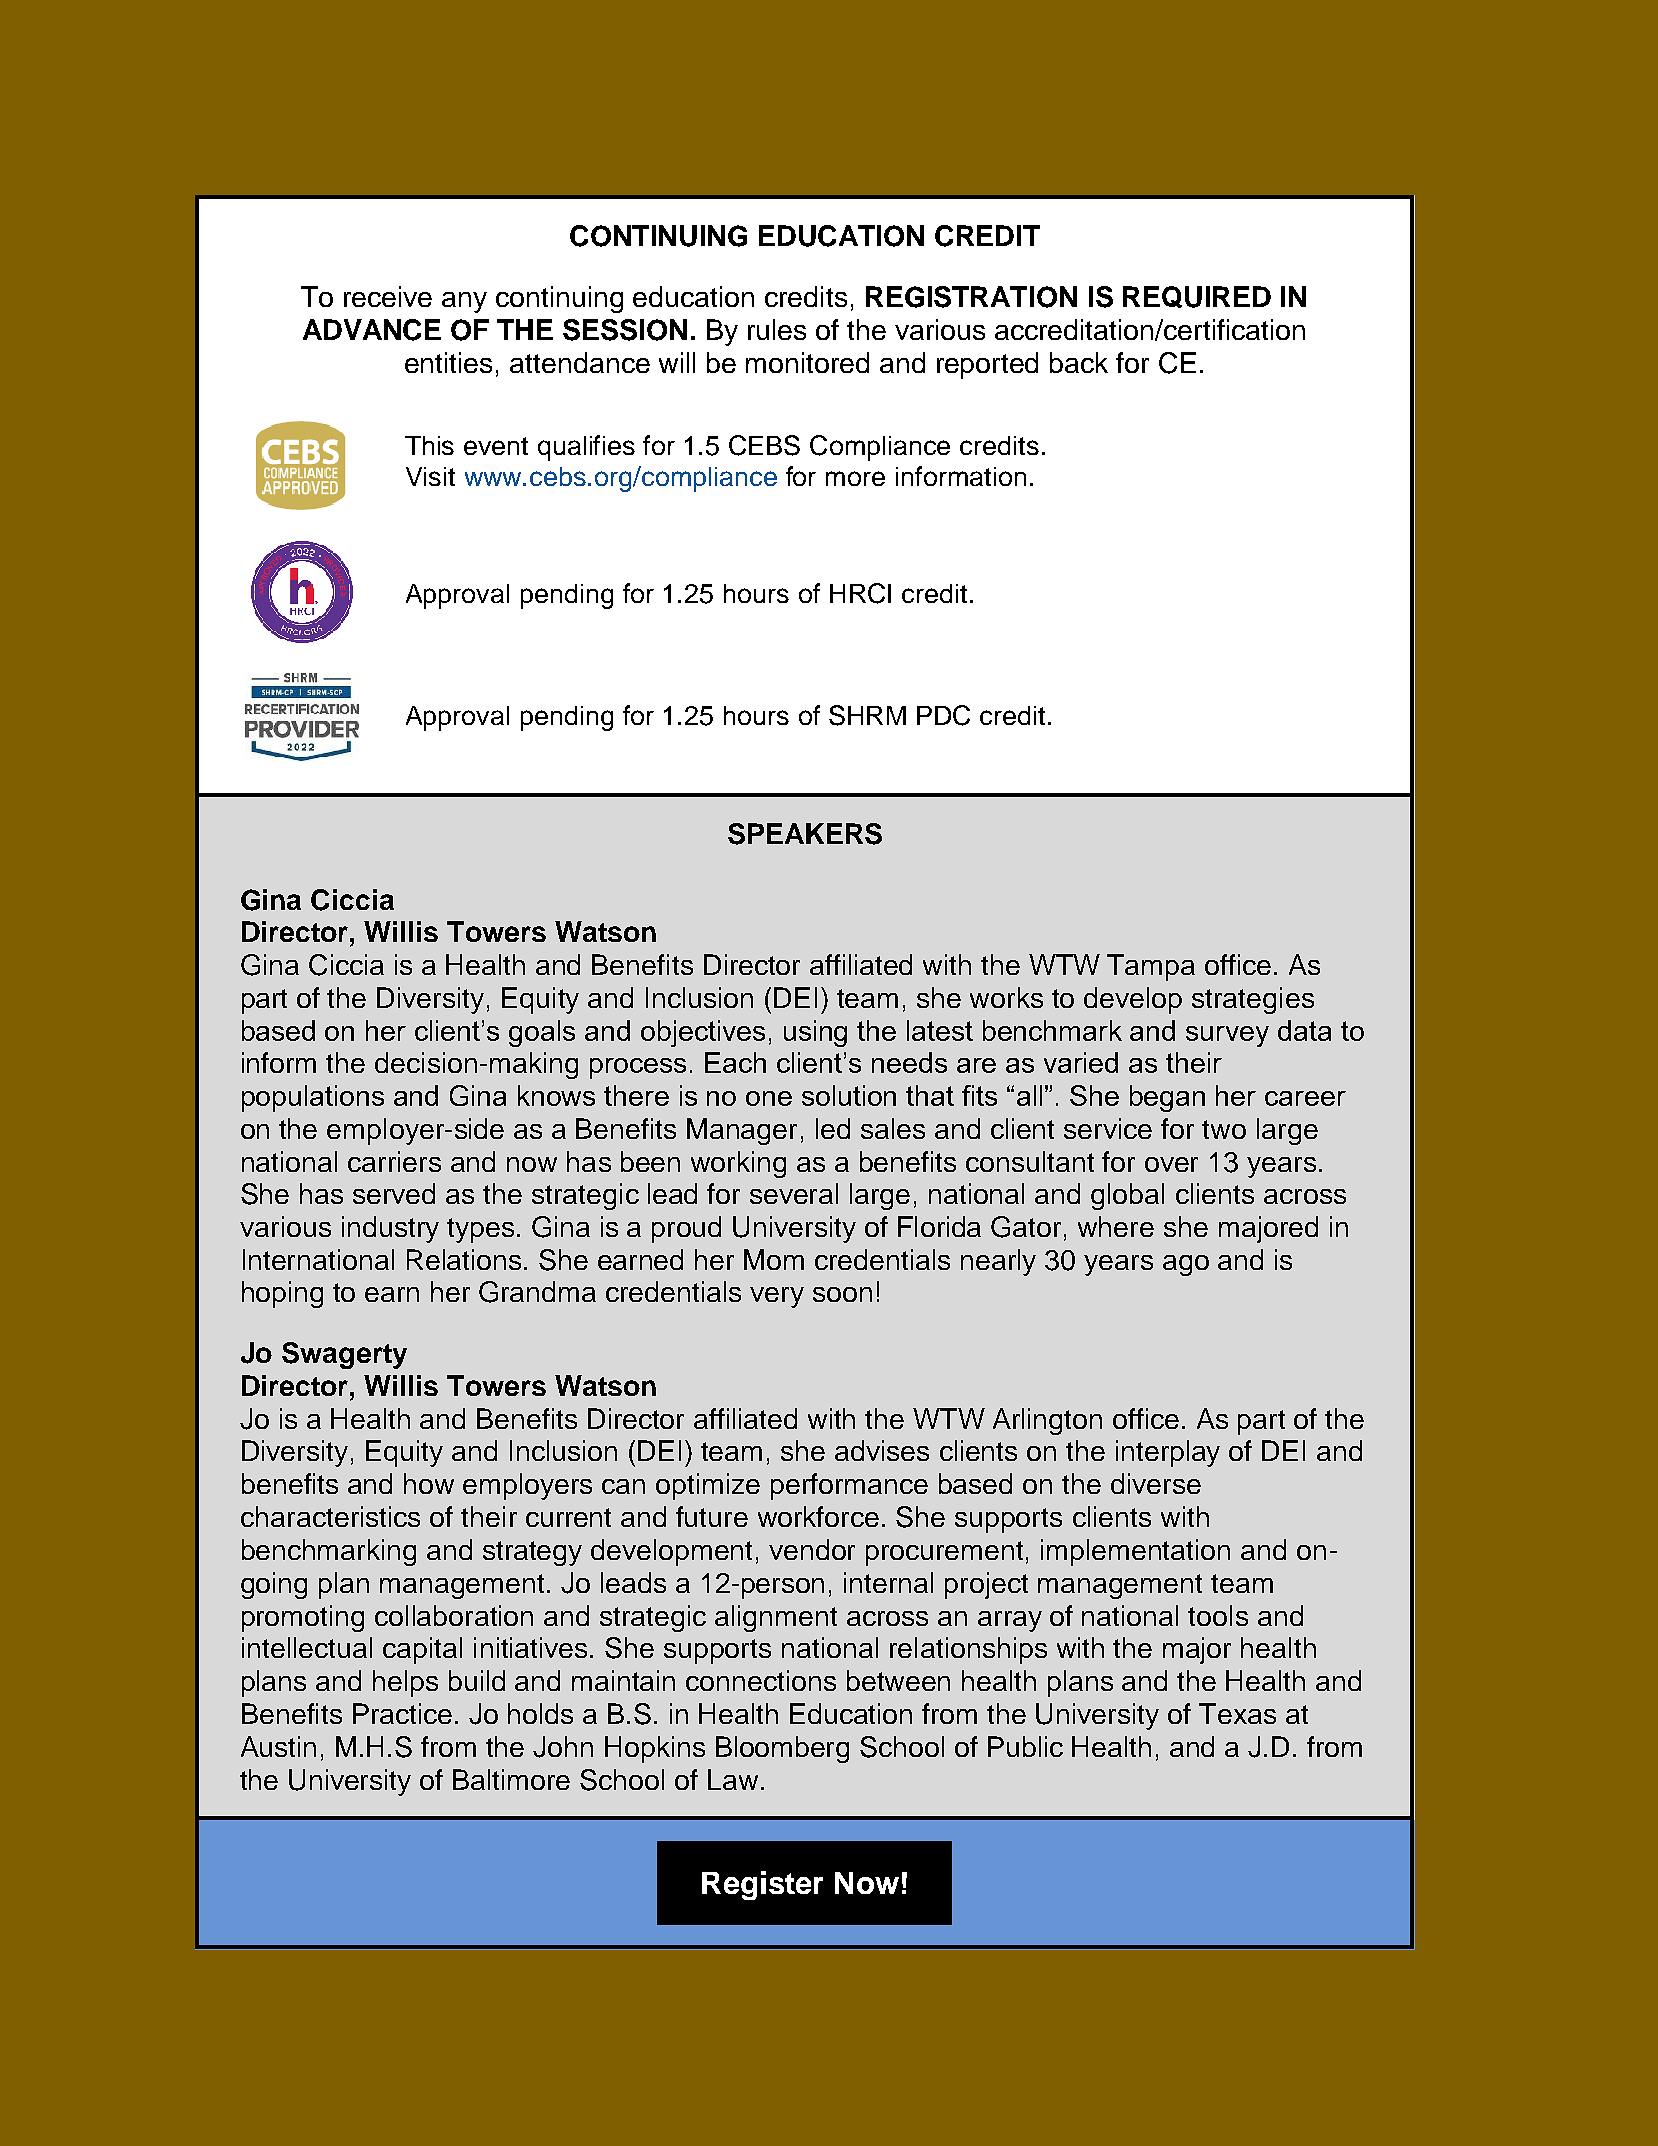  Describe the element at coordinates (402, 1713) in the document. I see `Practice` at that location.
